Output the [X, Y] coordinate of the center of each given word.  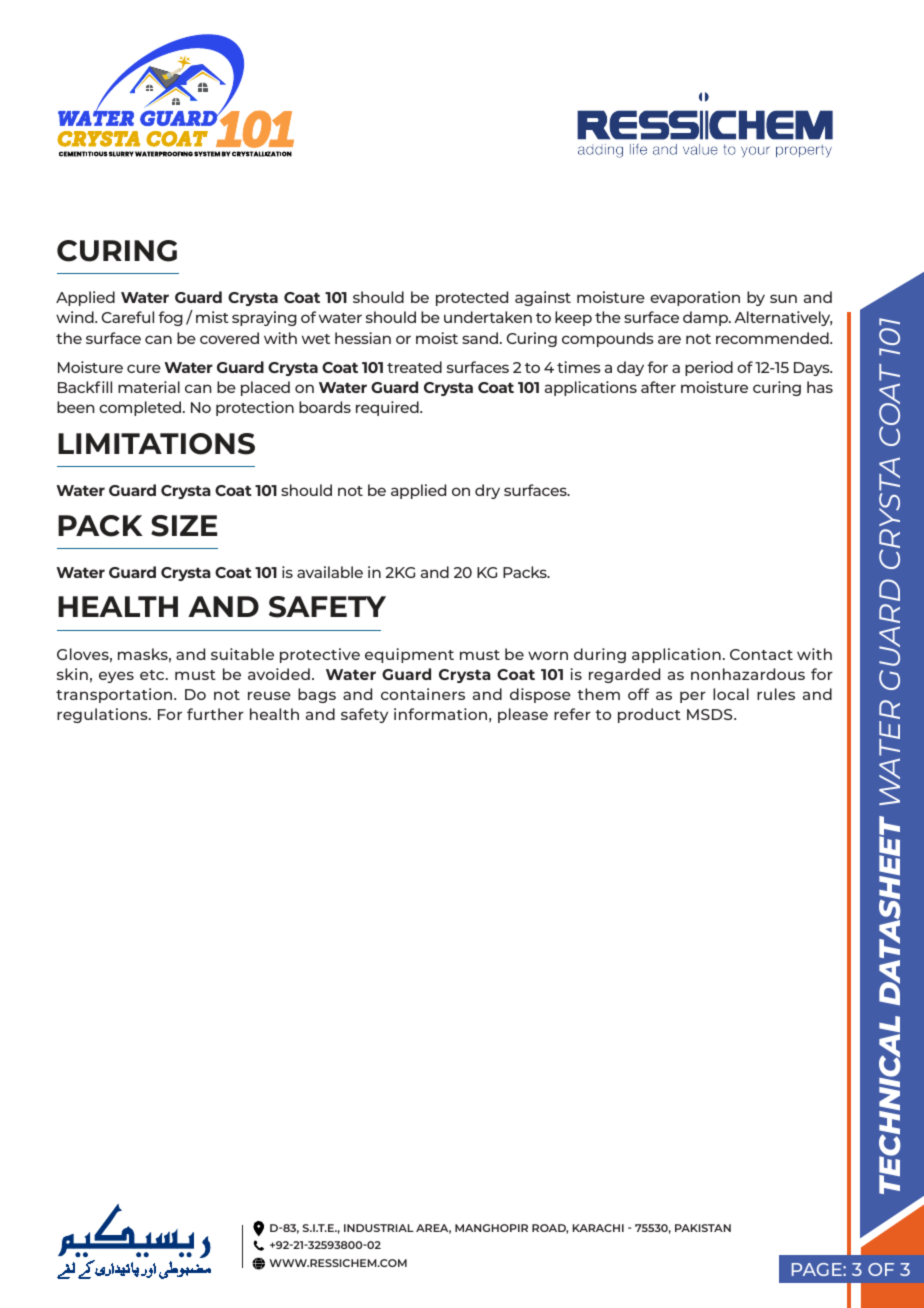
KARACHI [598, 1228]
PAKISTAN [703, 1228]
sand [480, 338]
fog [170, 318]
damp [706, 318]
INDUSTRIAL [379, 1228]
